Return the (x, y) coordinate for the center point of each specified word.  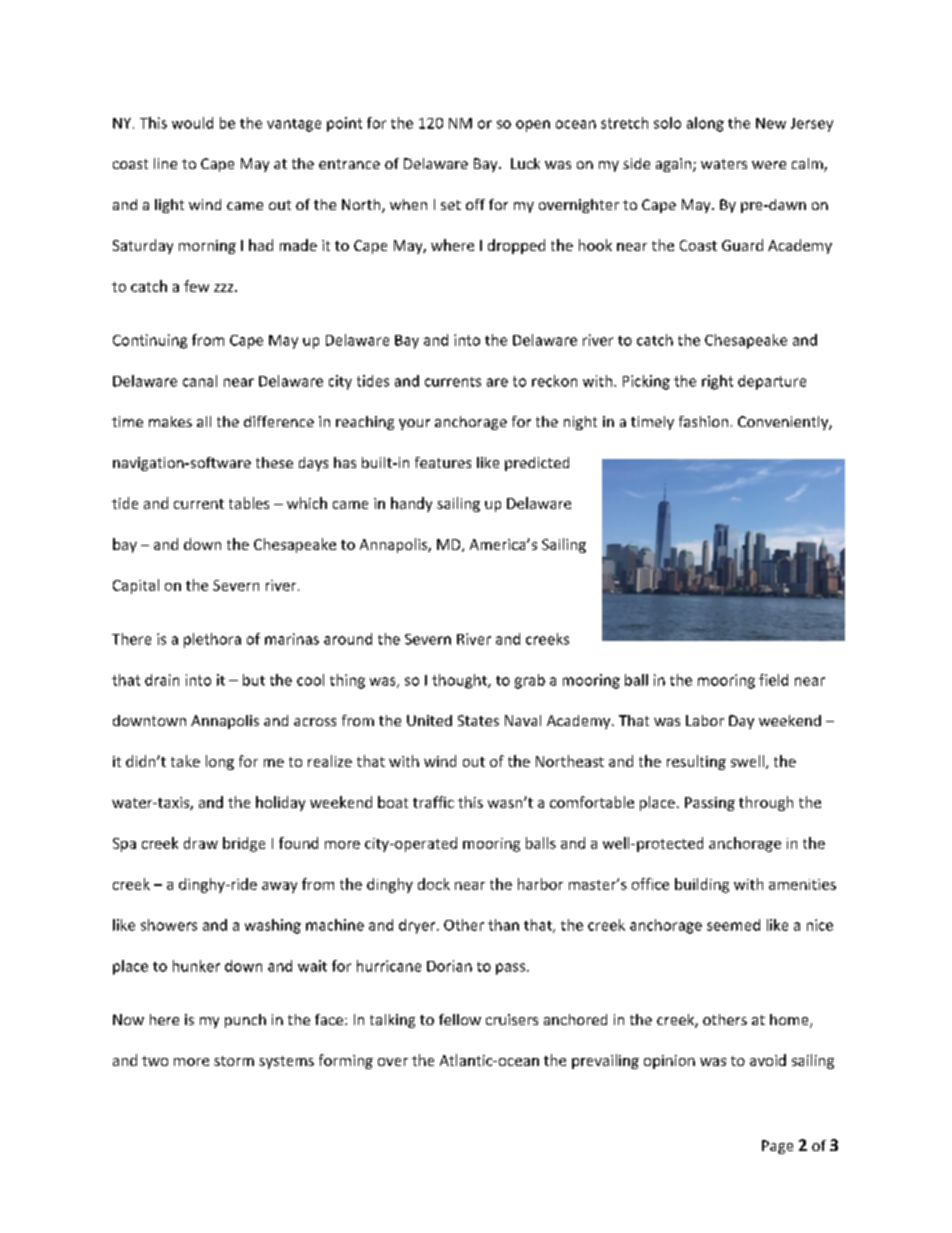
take (185, 761)
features (443, 462)
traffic (433, 802)
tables (249, 503)
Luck (525, 163)
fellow (460, 1019)
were (769, 165)
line (165, 163)
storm (234, 1061)
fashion (703, 421)
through (766, 803)
